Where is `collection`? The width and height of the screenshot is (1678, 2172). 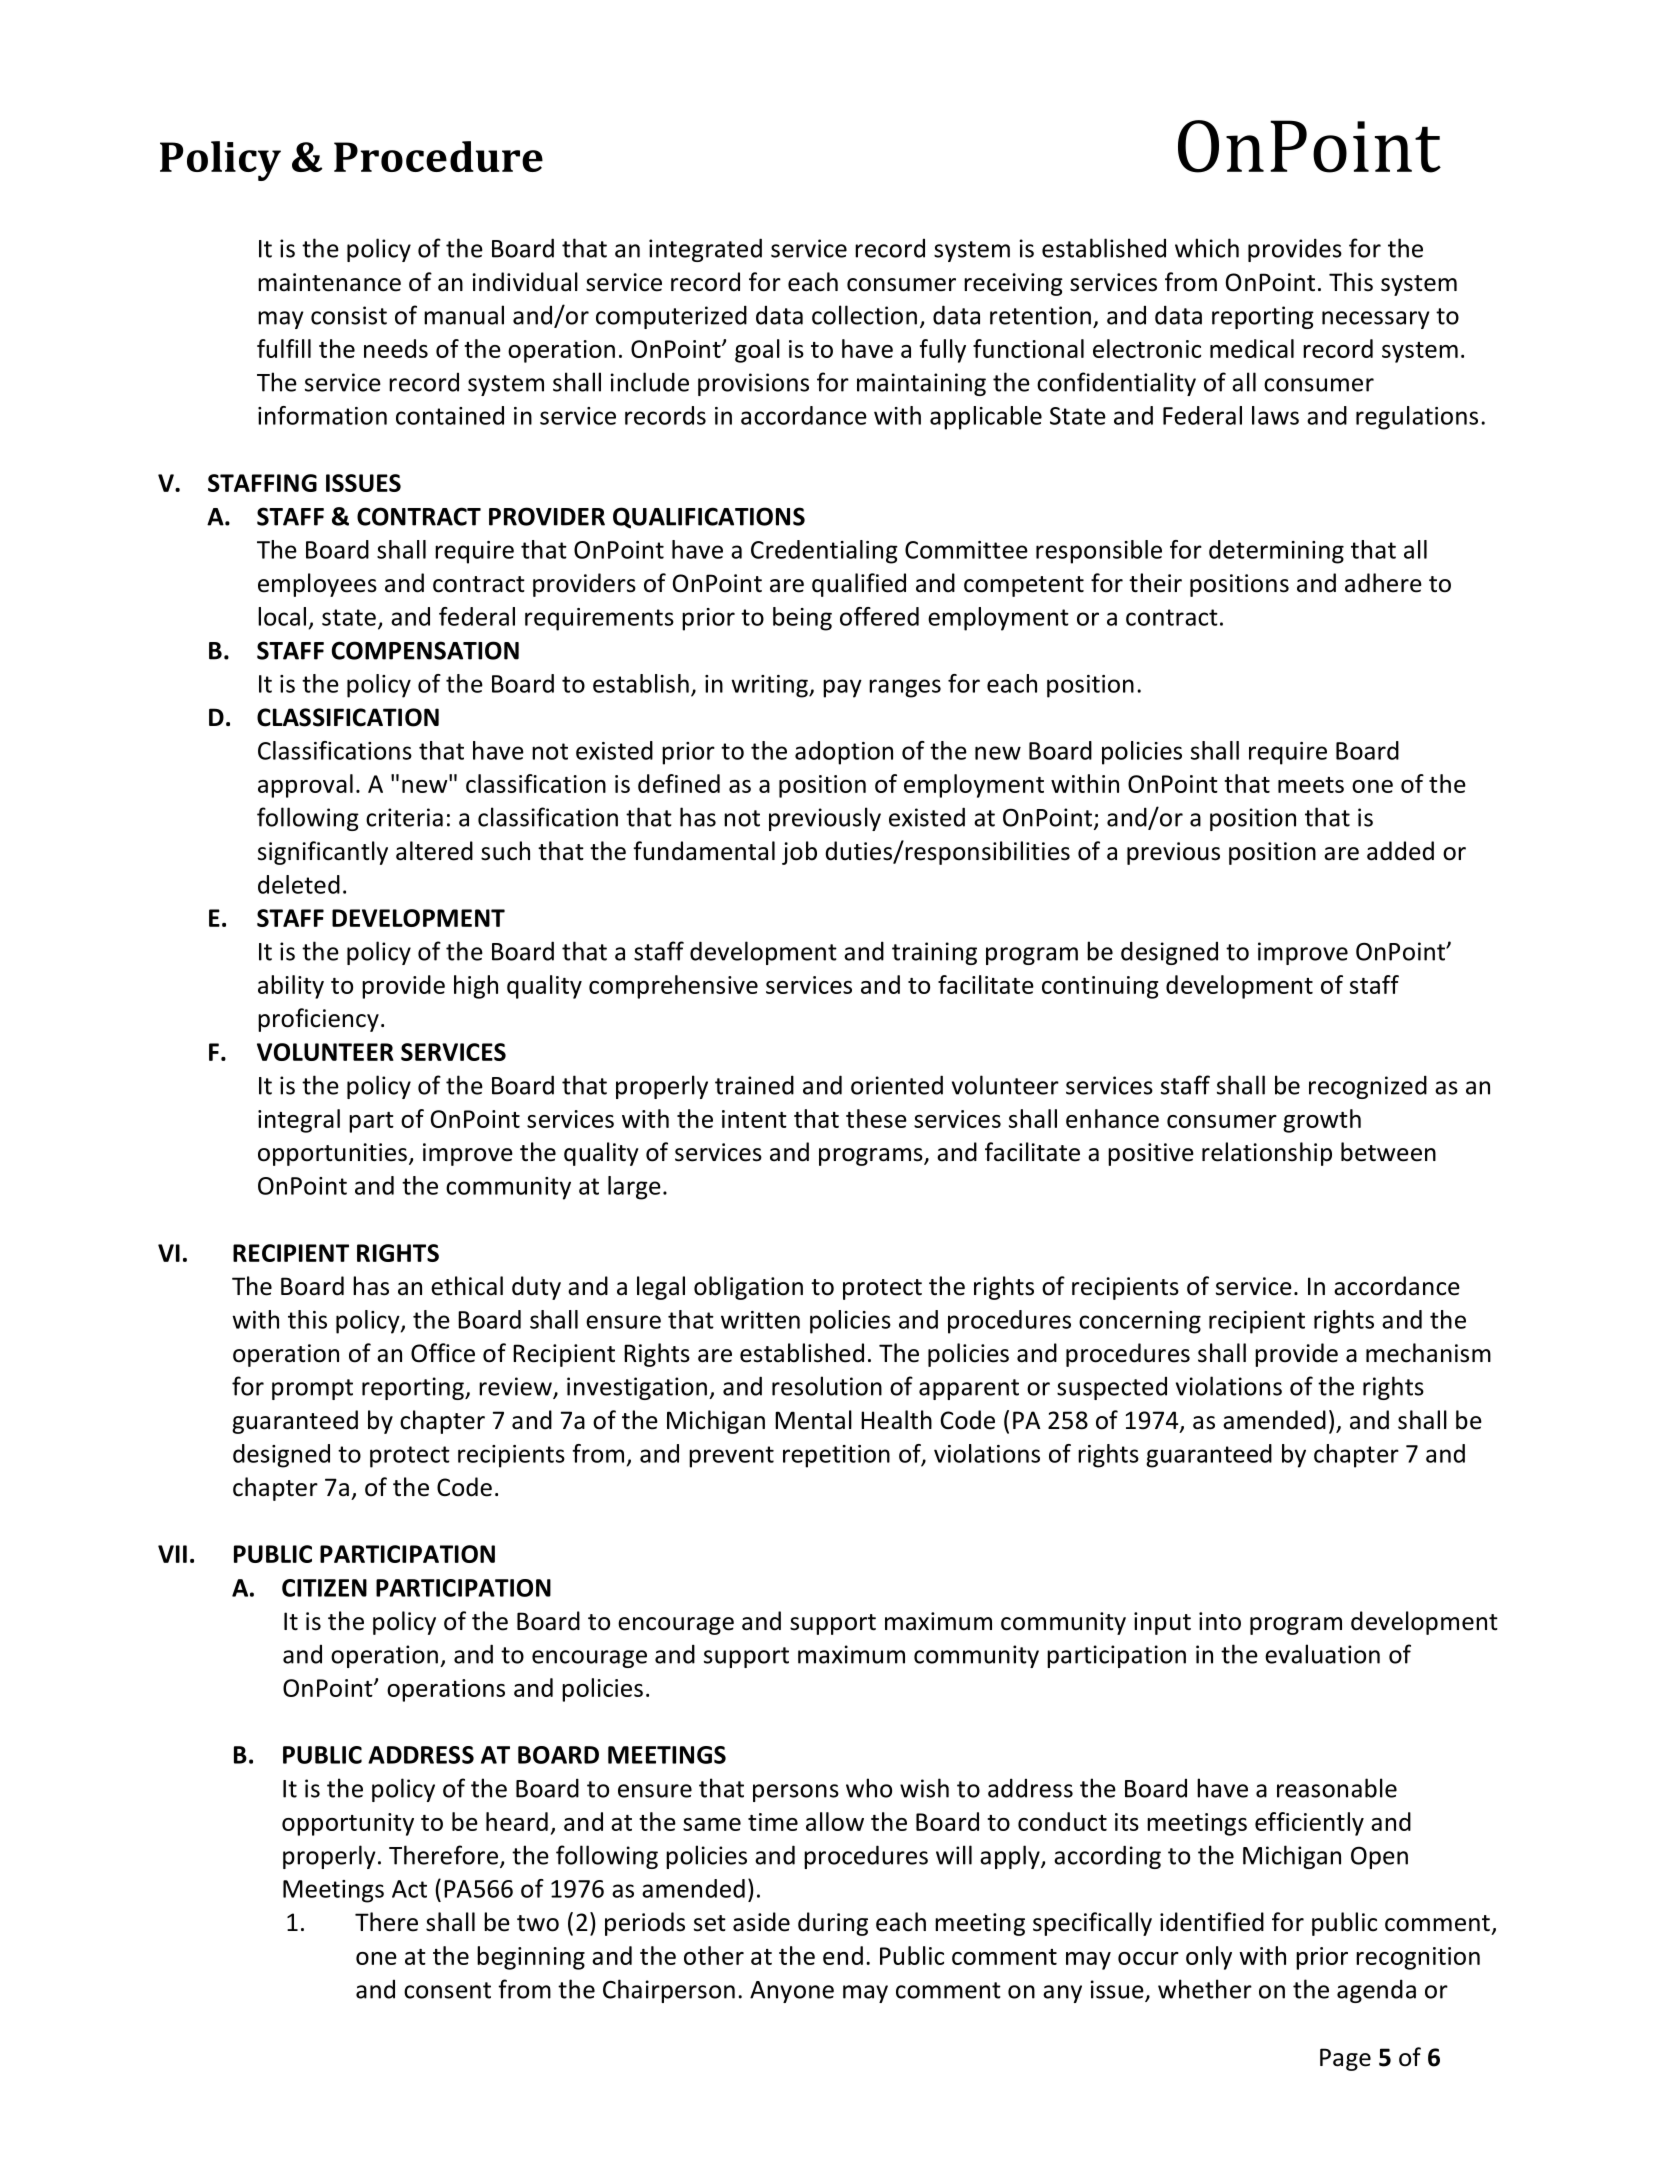 collection is located at coordinates (864, 315).
